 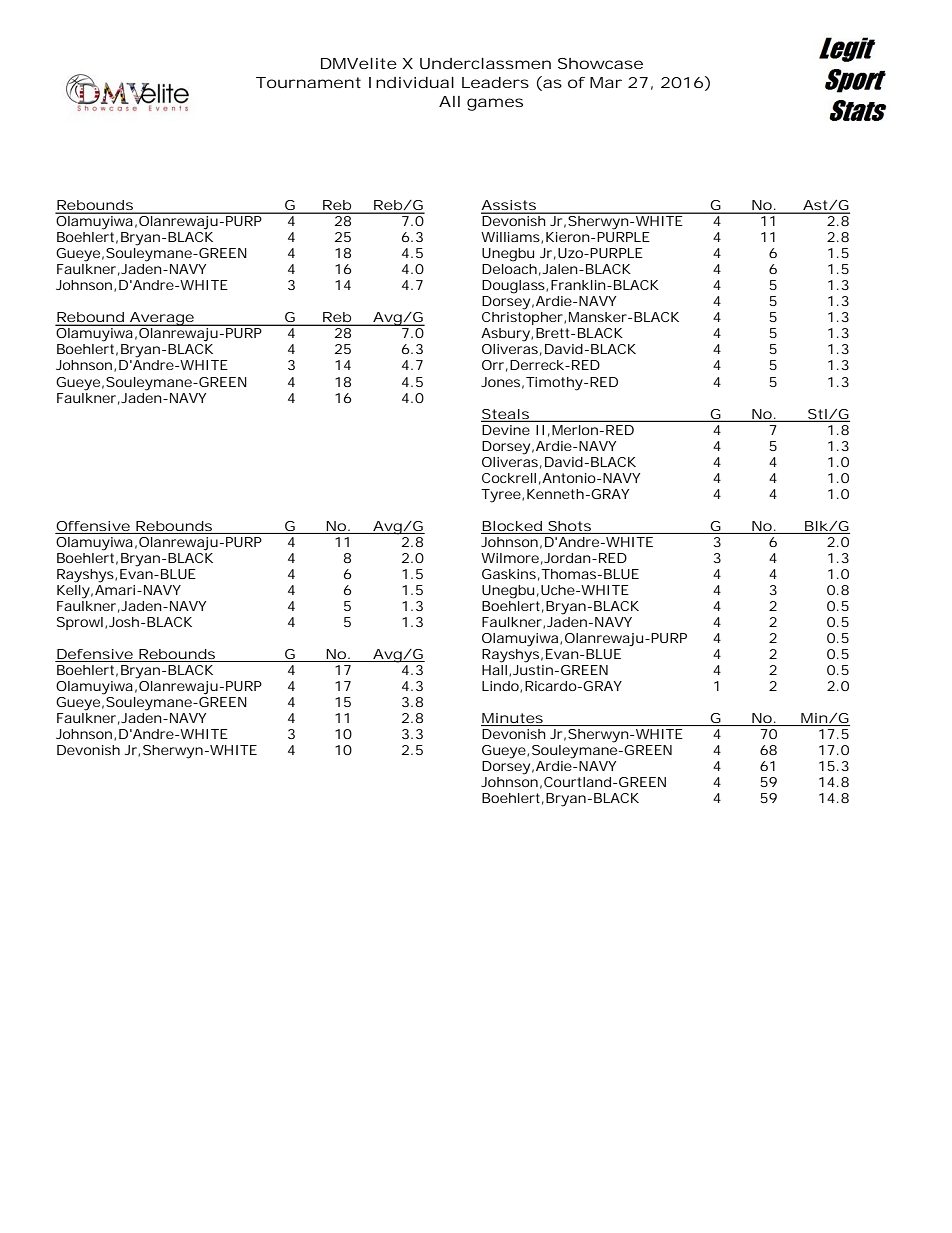 I want to click on Average, so click(x=161, y=319).
